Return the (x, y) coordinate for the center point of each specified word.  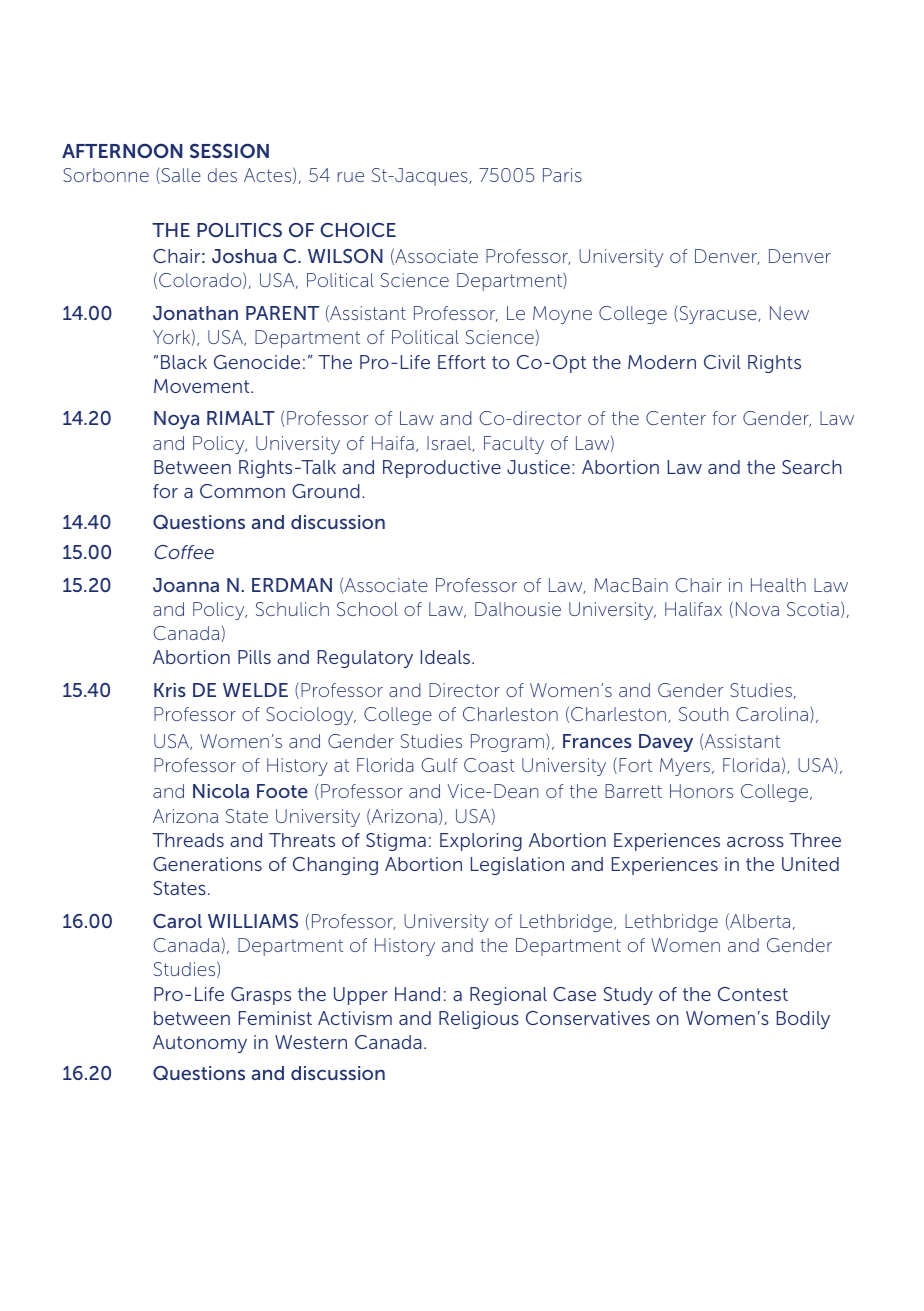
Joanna (186, 585)
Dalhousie (518, 609)
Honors (701, 791)
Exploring (481, 842)
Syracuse (718, 315)
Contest (753, 994)
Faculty (514, 445)
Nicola (221, 791)
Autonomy (200, 1044)
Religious (479, 1020)
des (222, 175)
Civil (722, 362)
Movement (203, 386)
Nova (757, 609)
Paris (562, 175)
